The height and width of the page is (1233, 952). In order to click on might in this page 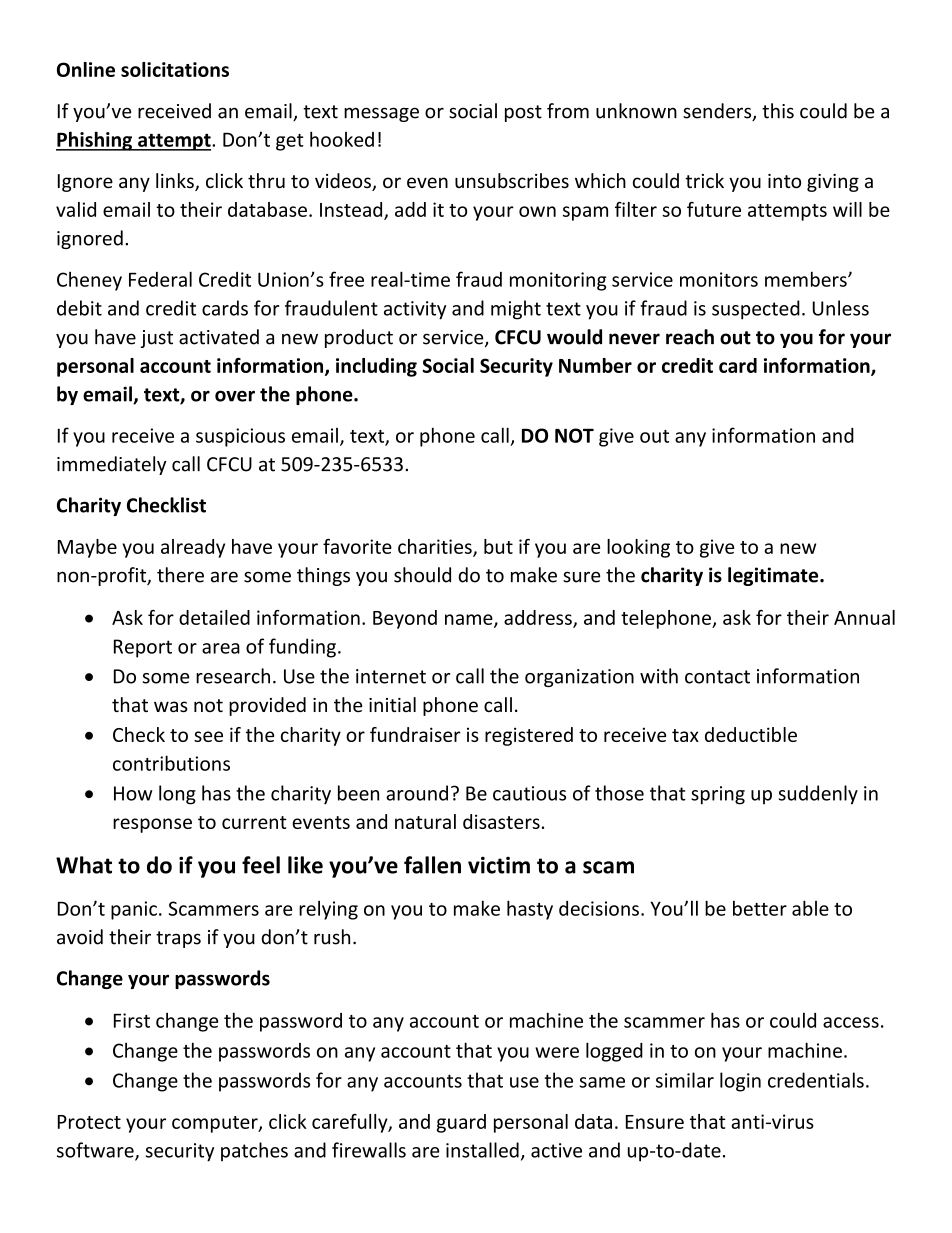, I will do `click(516, 310)`.
